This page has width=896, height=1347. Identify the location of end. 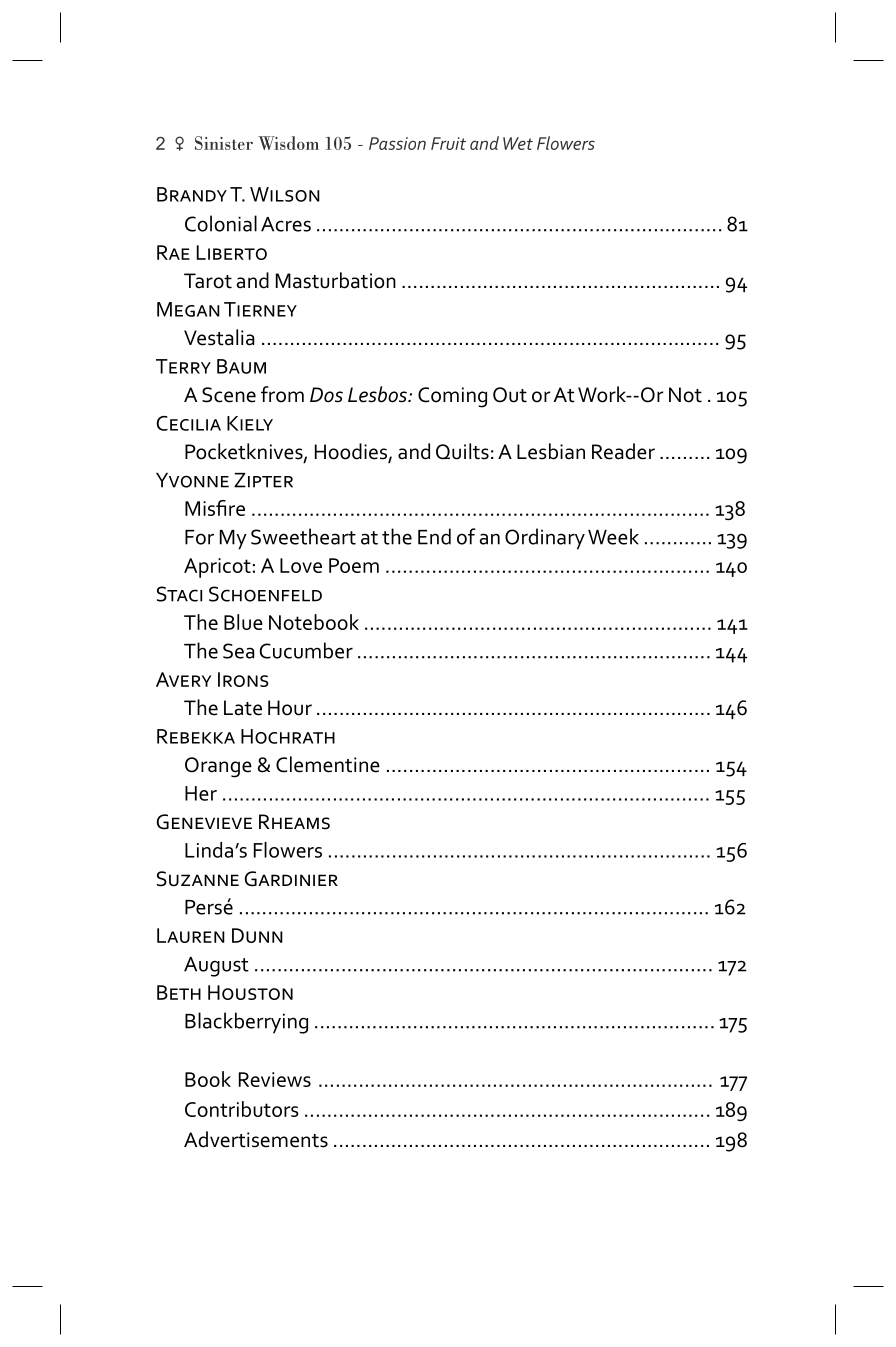
(434, 536).
